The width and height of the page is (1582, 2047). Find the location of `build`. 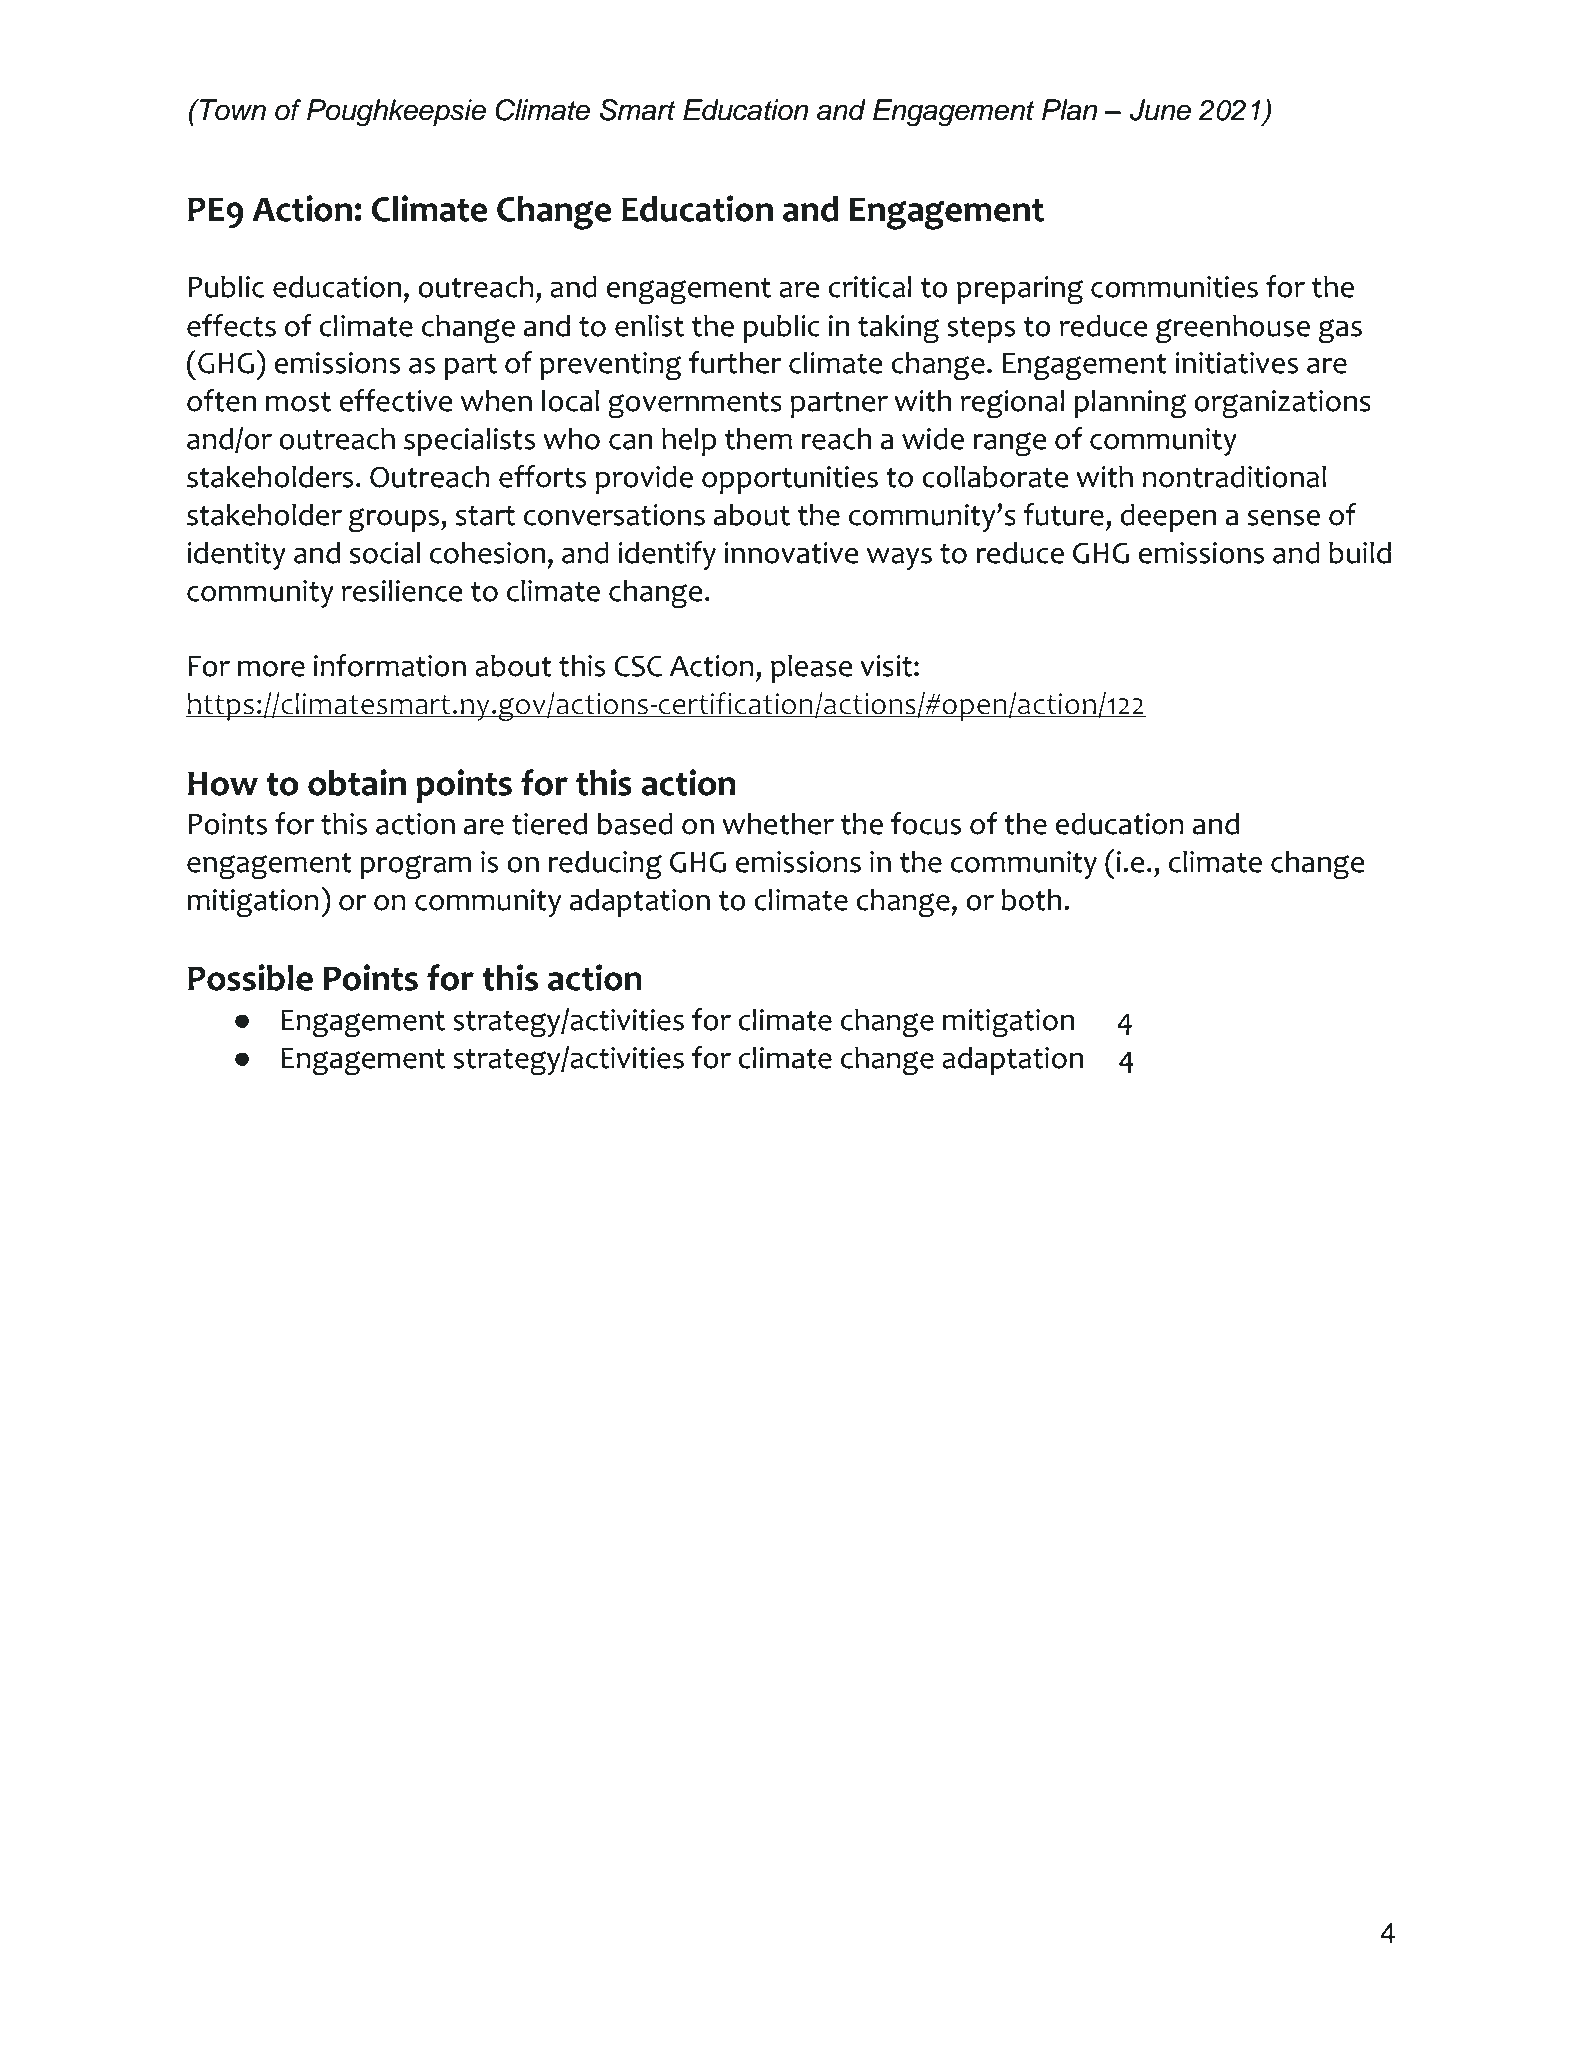

build is located at coordinates (1360, 552).
